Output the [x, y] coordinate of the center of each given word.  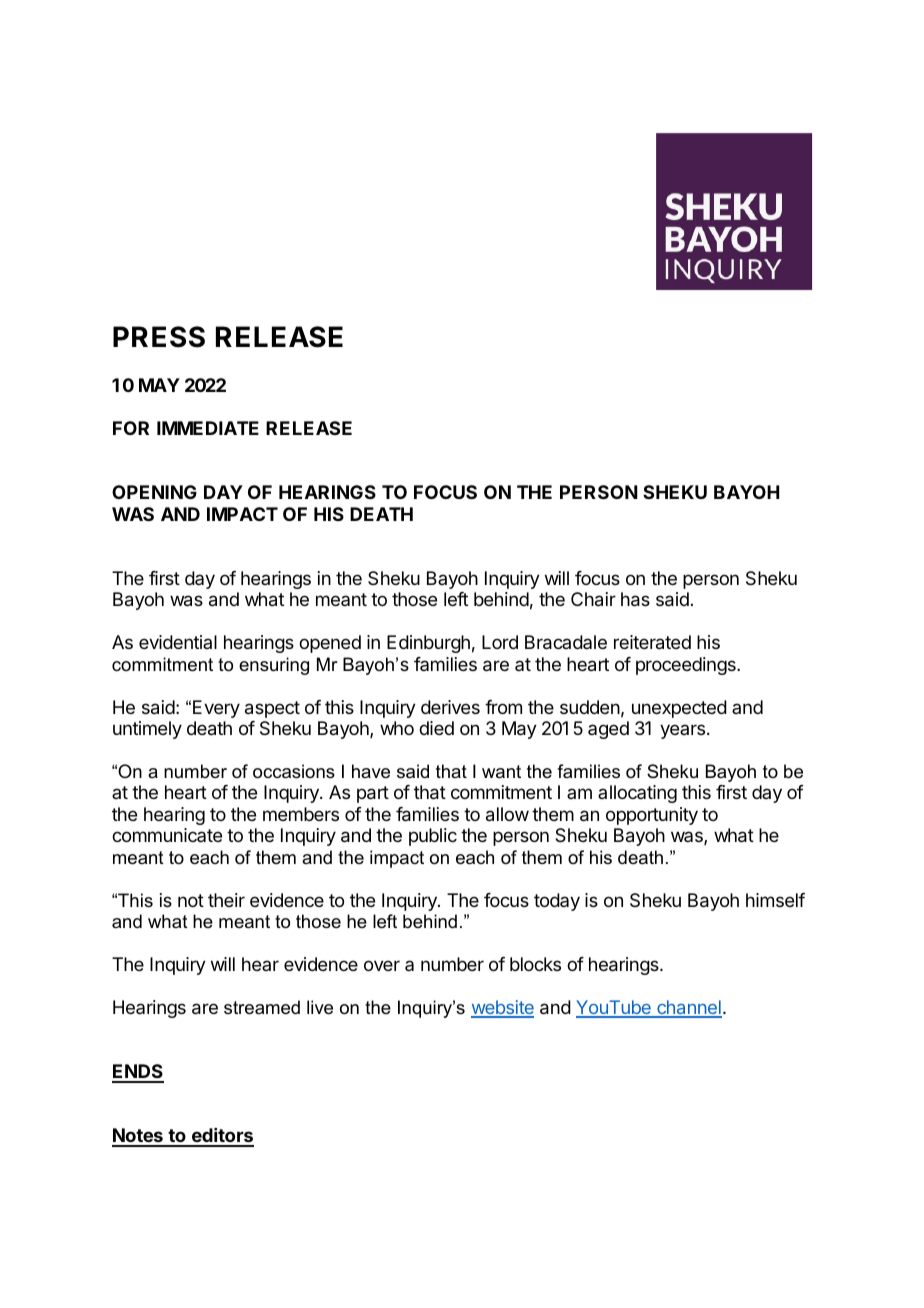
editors [221, 1137]
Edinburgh [428, 644]
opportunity [652, 816]
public [433, 837]
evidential [178, 642]
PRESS [159, 337]
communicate [167, 835]
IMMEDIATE [208, 428]
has [635, 599]
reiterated [652, 642]
